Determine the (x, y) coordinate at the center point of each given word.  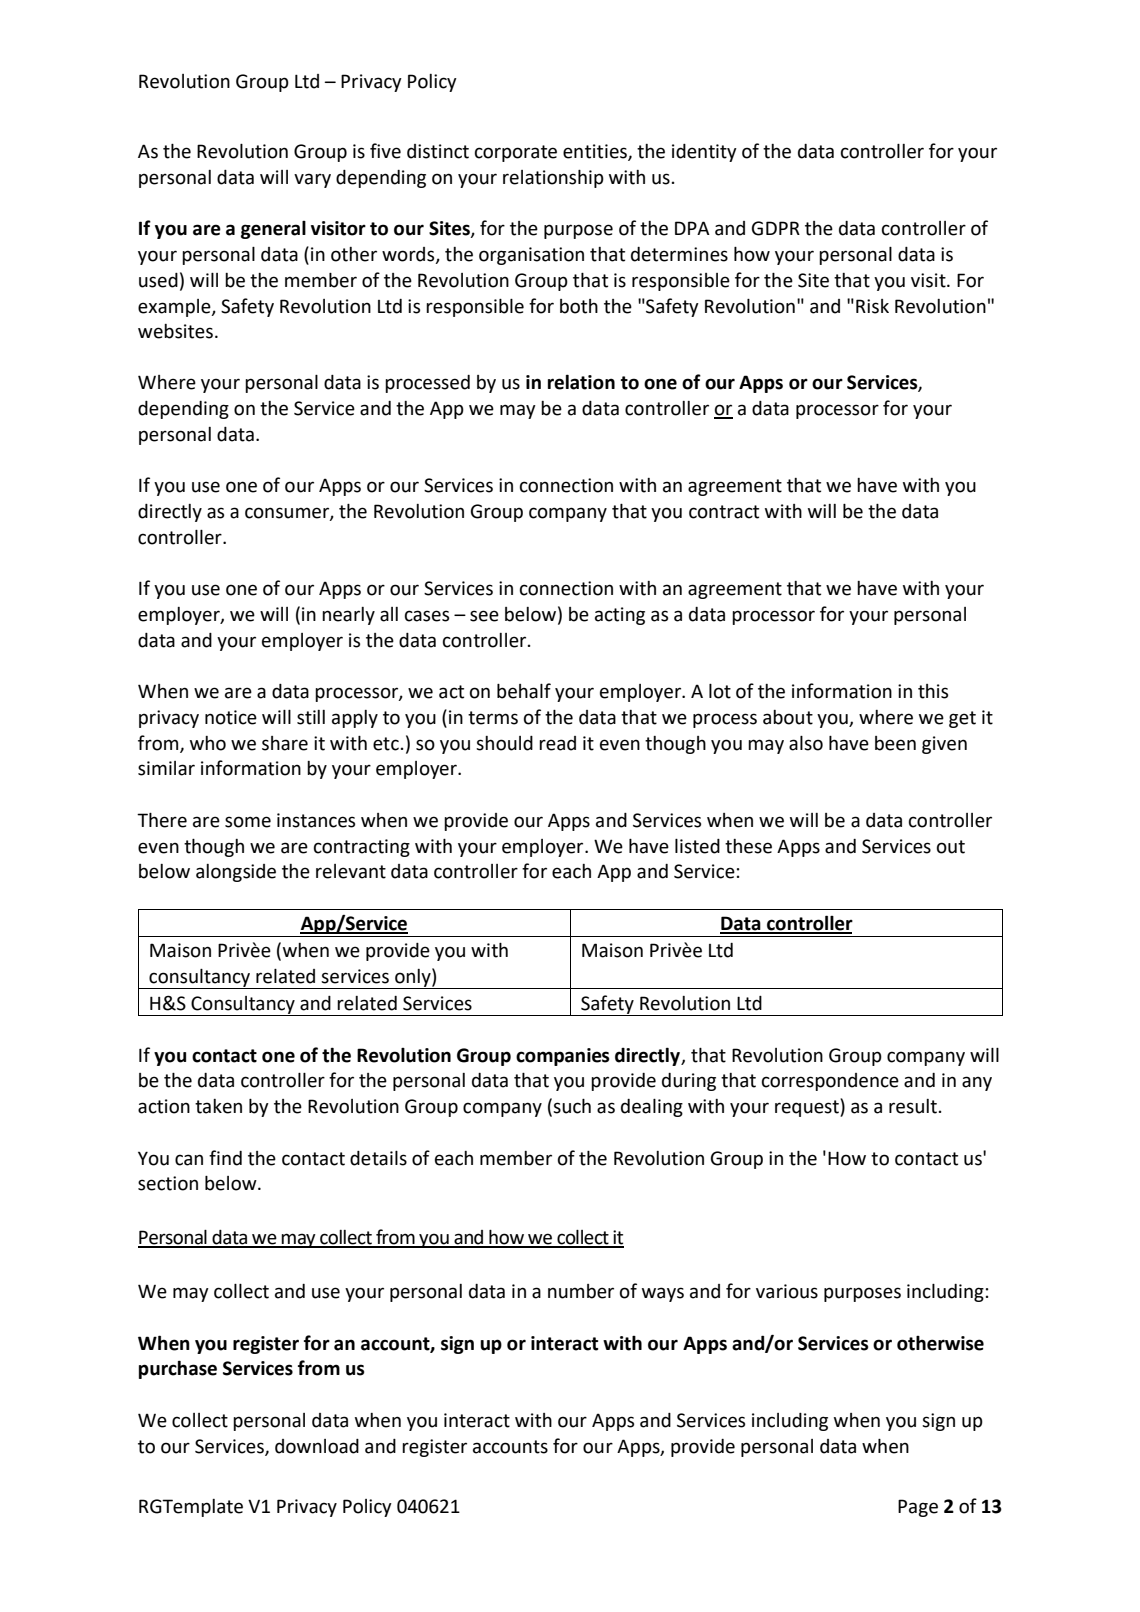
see (484, 616)
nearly (348, 616)
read (557, 743)
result (913, 1106)
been (895, 743)
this (933, 691)
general (273, 230)
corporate (516, 153)
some (248, 822)
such (572, 1106)
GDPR (776, 228)
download (317, 1446)
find (225, 1158)
